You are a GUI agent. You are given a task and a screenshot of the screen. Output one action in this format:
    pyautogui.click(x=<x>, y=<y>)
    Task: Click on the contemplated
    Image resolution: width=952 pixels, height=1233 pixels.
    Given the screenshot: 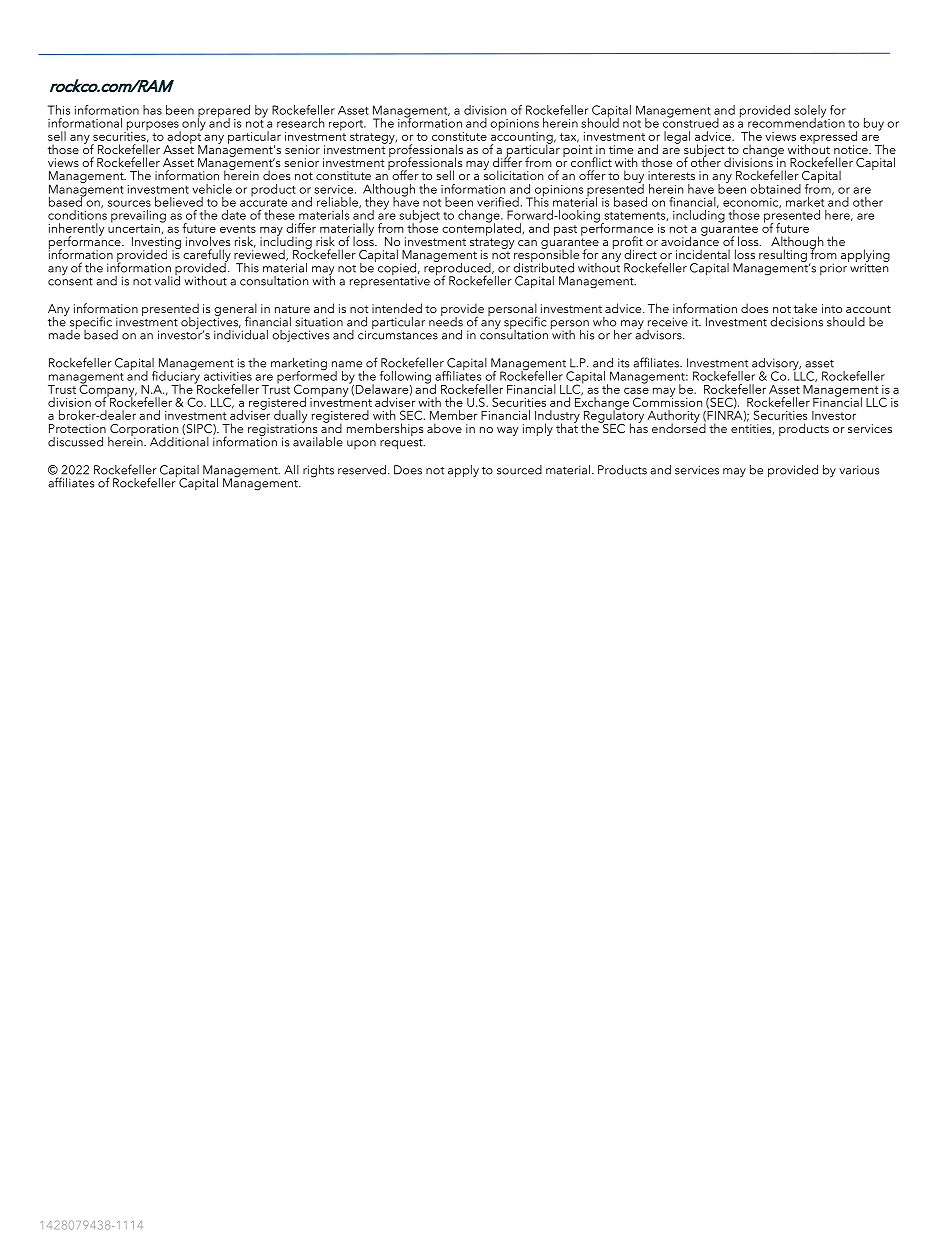 What is the action you would take?
    pyautogui.click(x=481, y=228)
